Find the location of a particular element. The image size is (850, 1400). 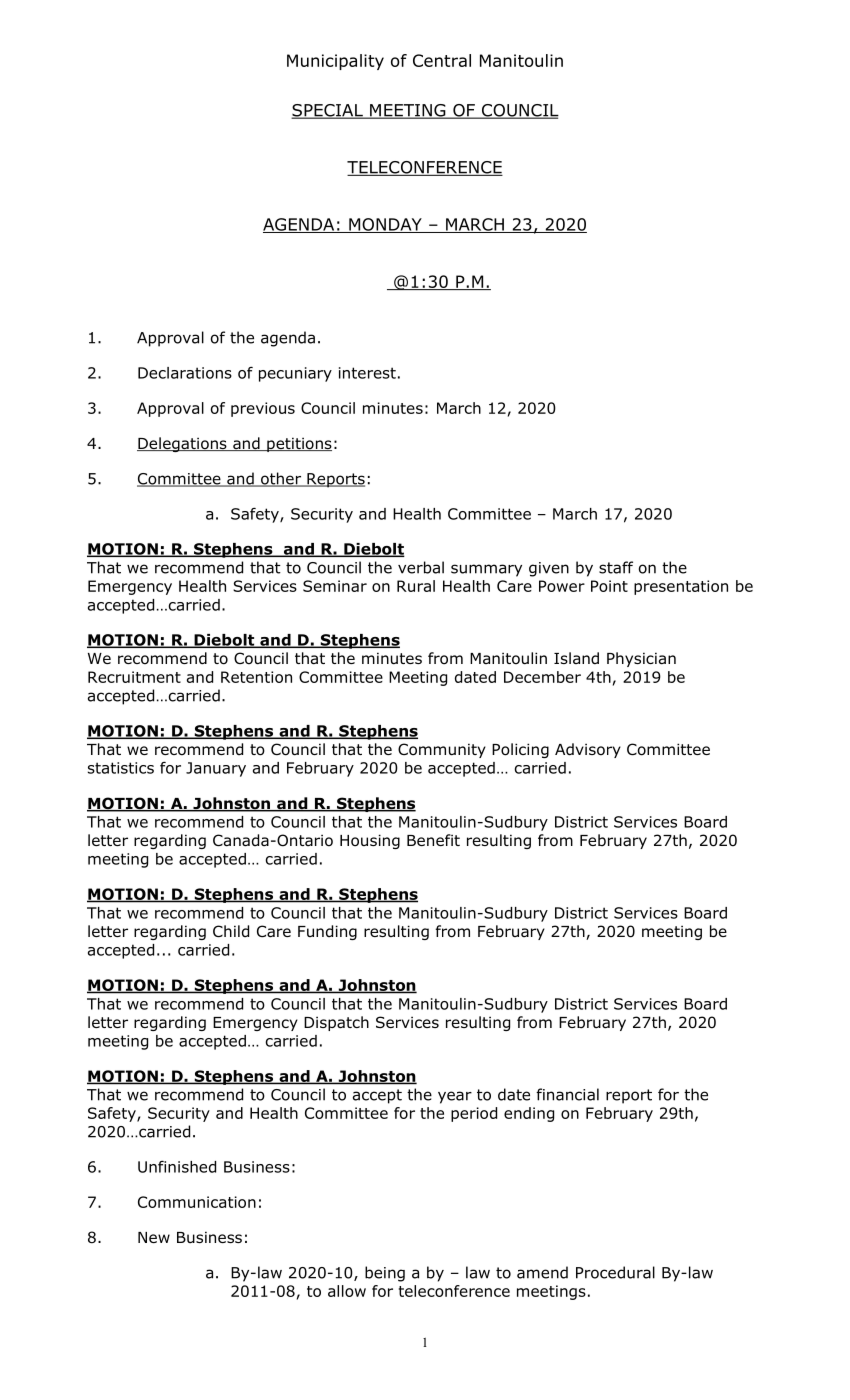

staff is located at coordinates (616, 567).
